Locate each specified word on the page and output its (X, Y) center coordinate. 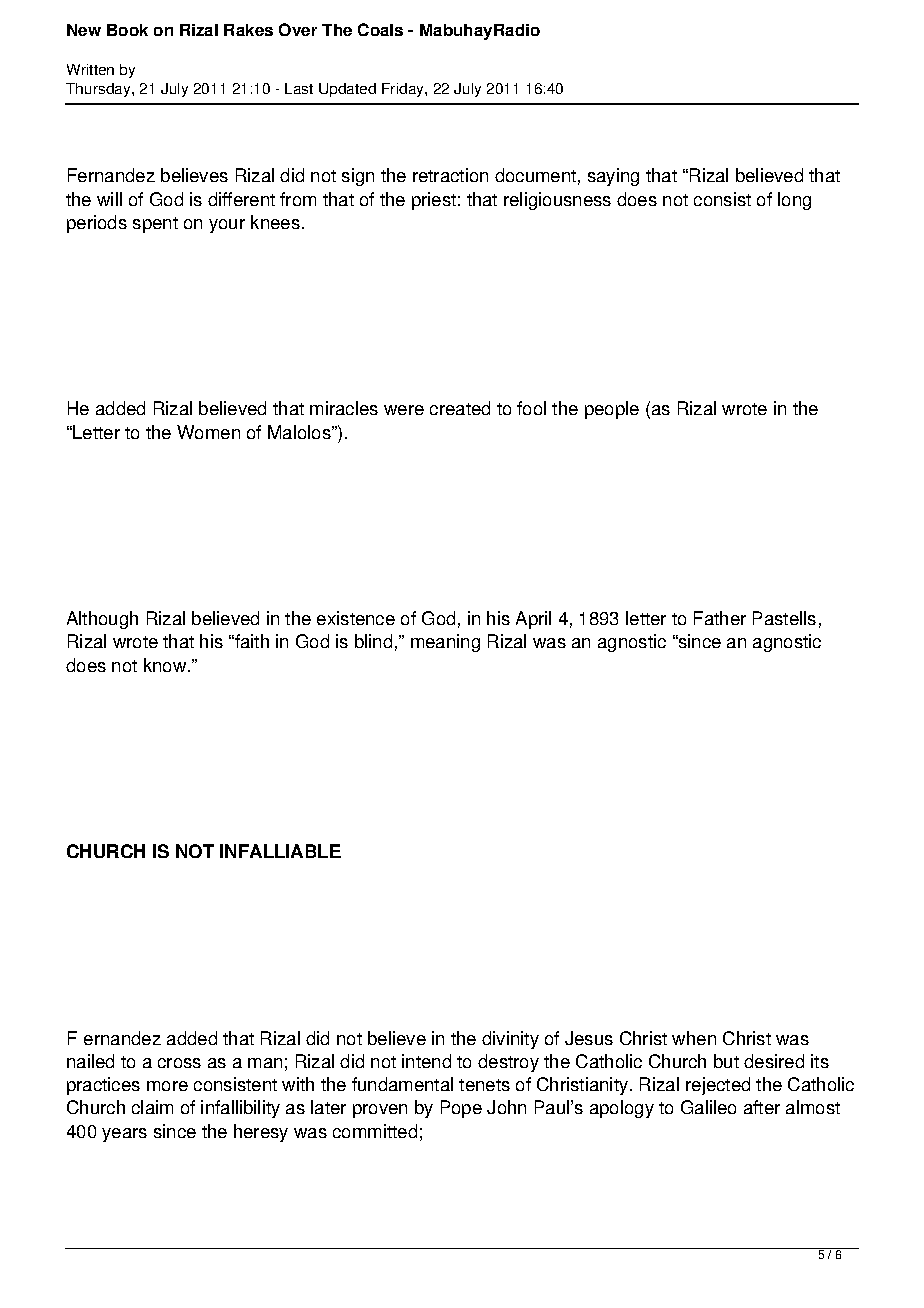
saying (613, 177)
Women (208, 432)
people (612, 410)
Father (720, 618)
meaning (445, 643)
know (166, 665)
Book (127, 30)
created (460, 408)
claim (152, 1107)
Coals (380, 29)
